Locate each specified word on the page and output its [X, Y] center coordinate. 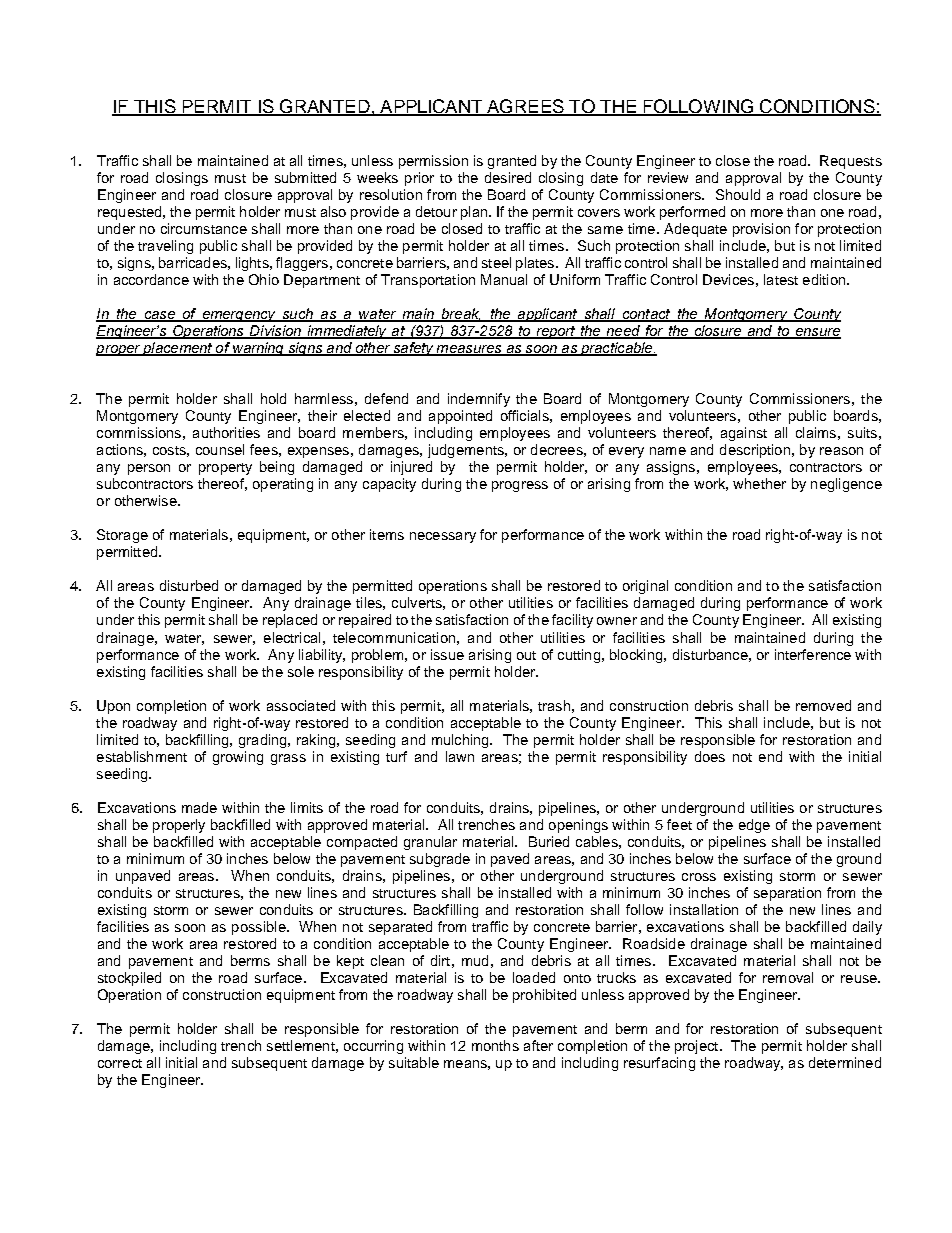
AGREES [525, 107]
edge [754, 826]
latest [781, 279]
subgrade [440, 860]
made [199, 807]
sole [301, 671]
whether [759, 483]
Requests [851, 162]
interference [813, 654]
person [149, 469]
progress [520, 486]
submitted [305, 177]
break [460, 315]
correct [120, 1063]
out [526, 655]
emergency [239, 316]
